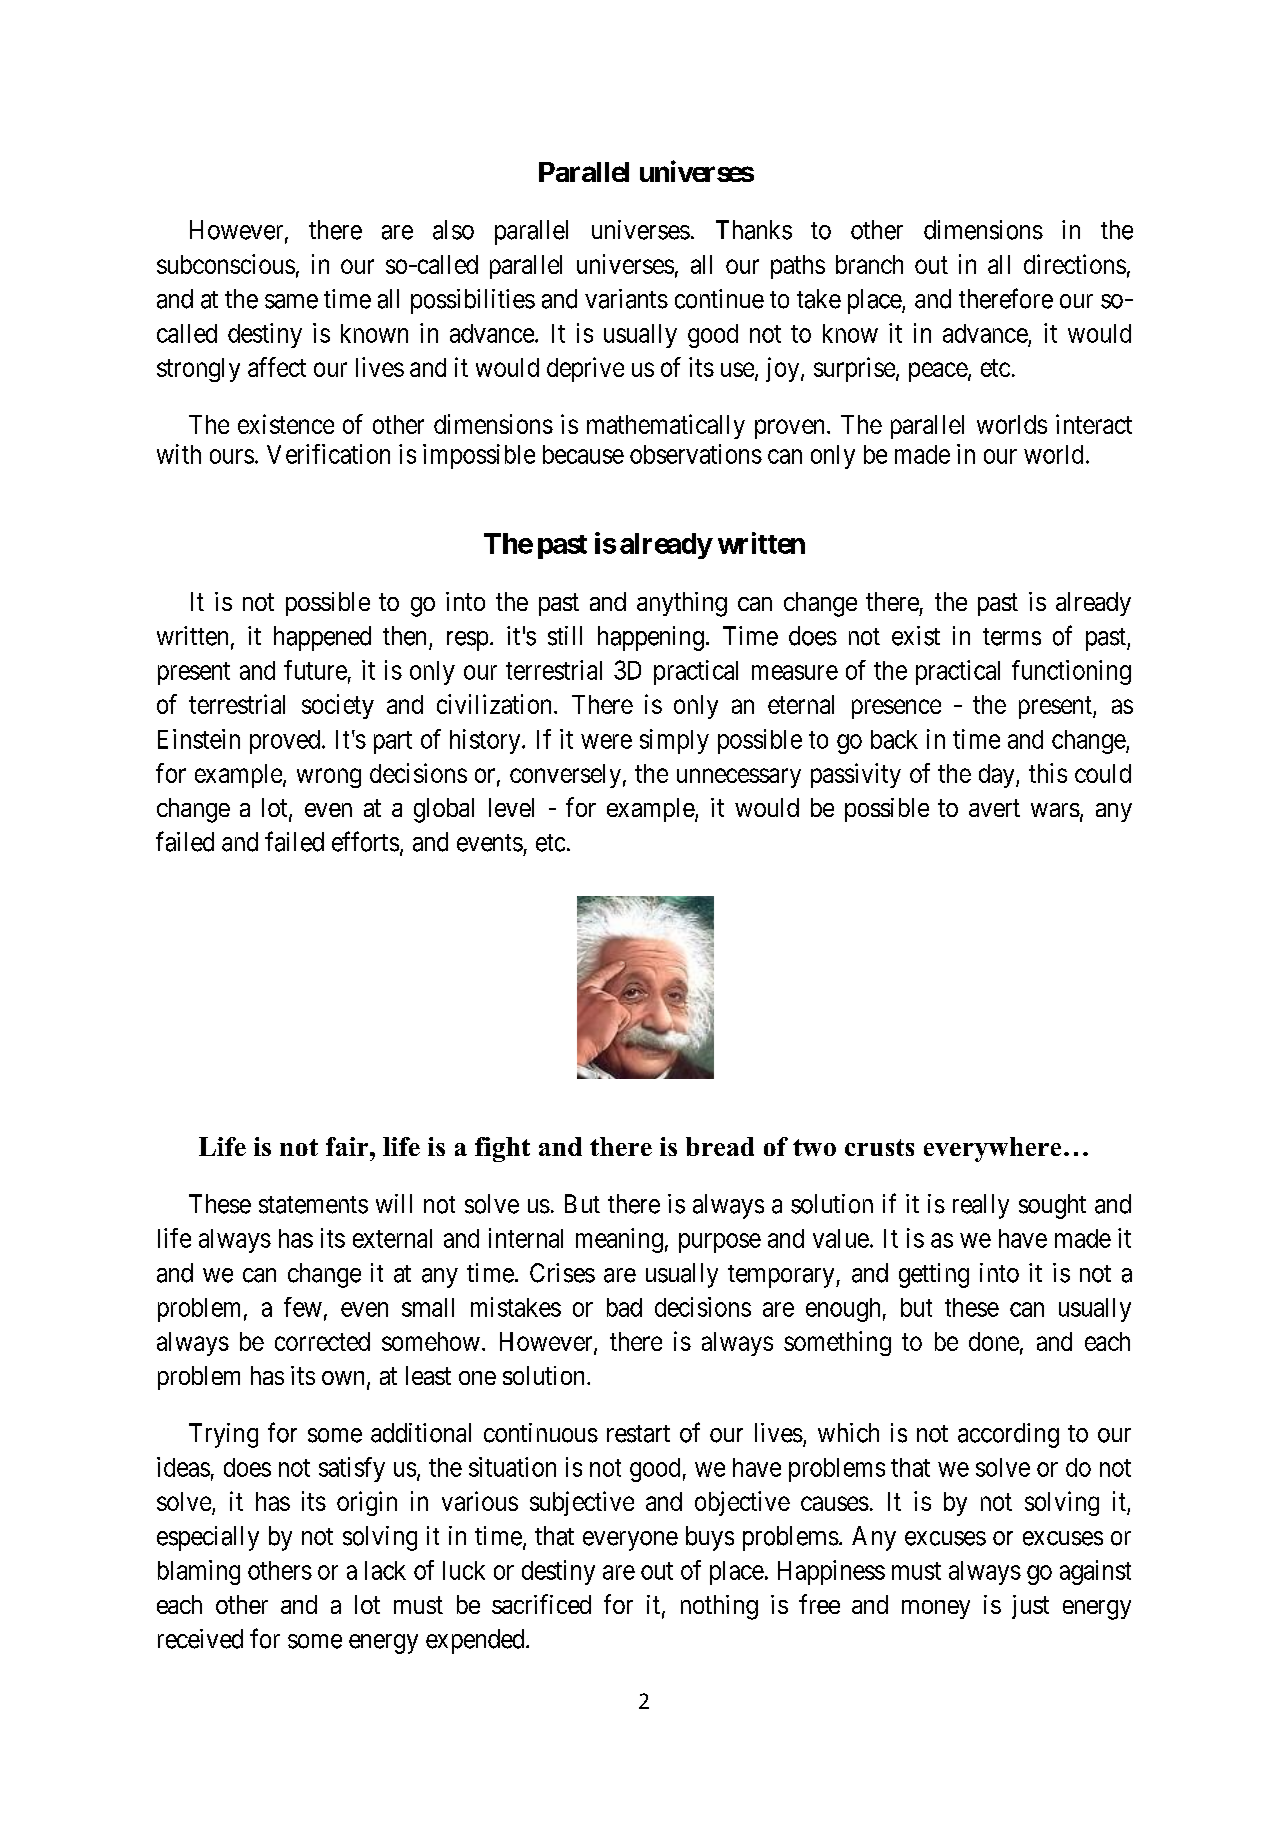 The image size is (1288, 1821). I want to click on getting, so click(934, 1275).
